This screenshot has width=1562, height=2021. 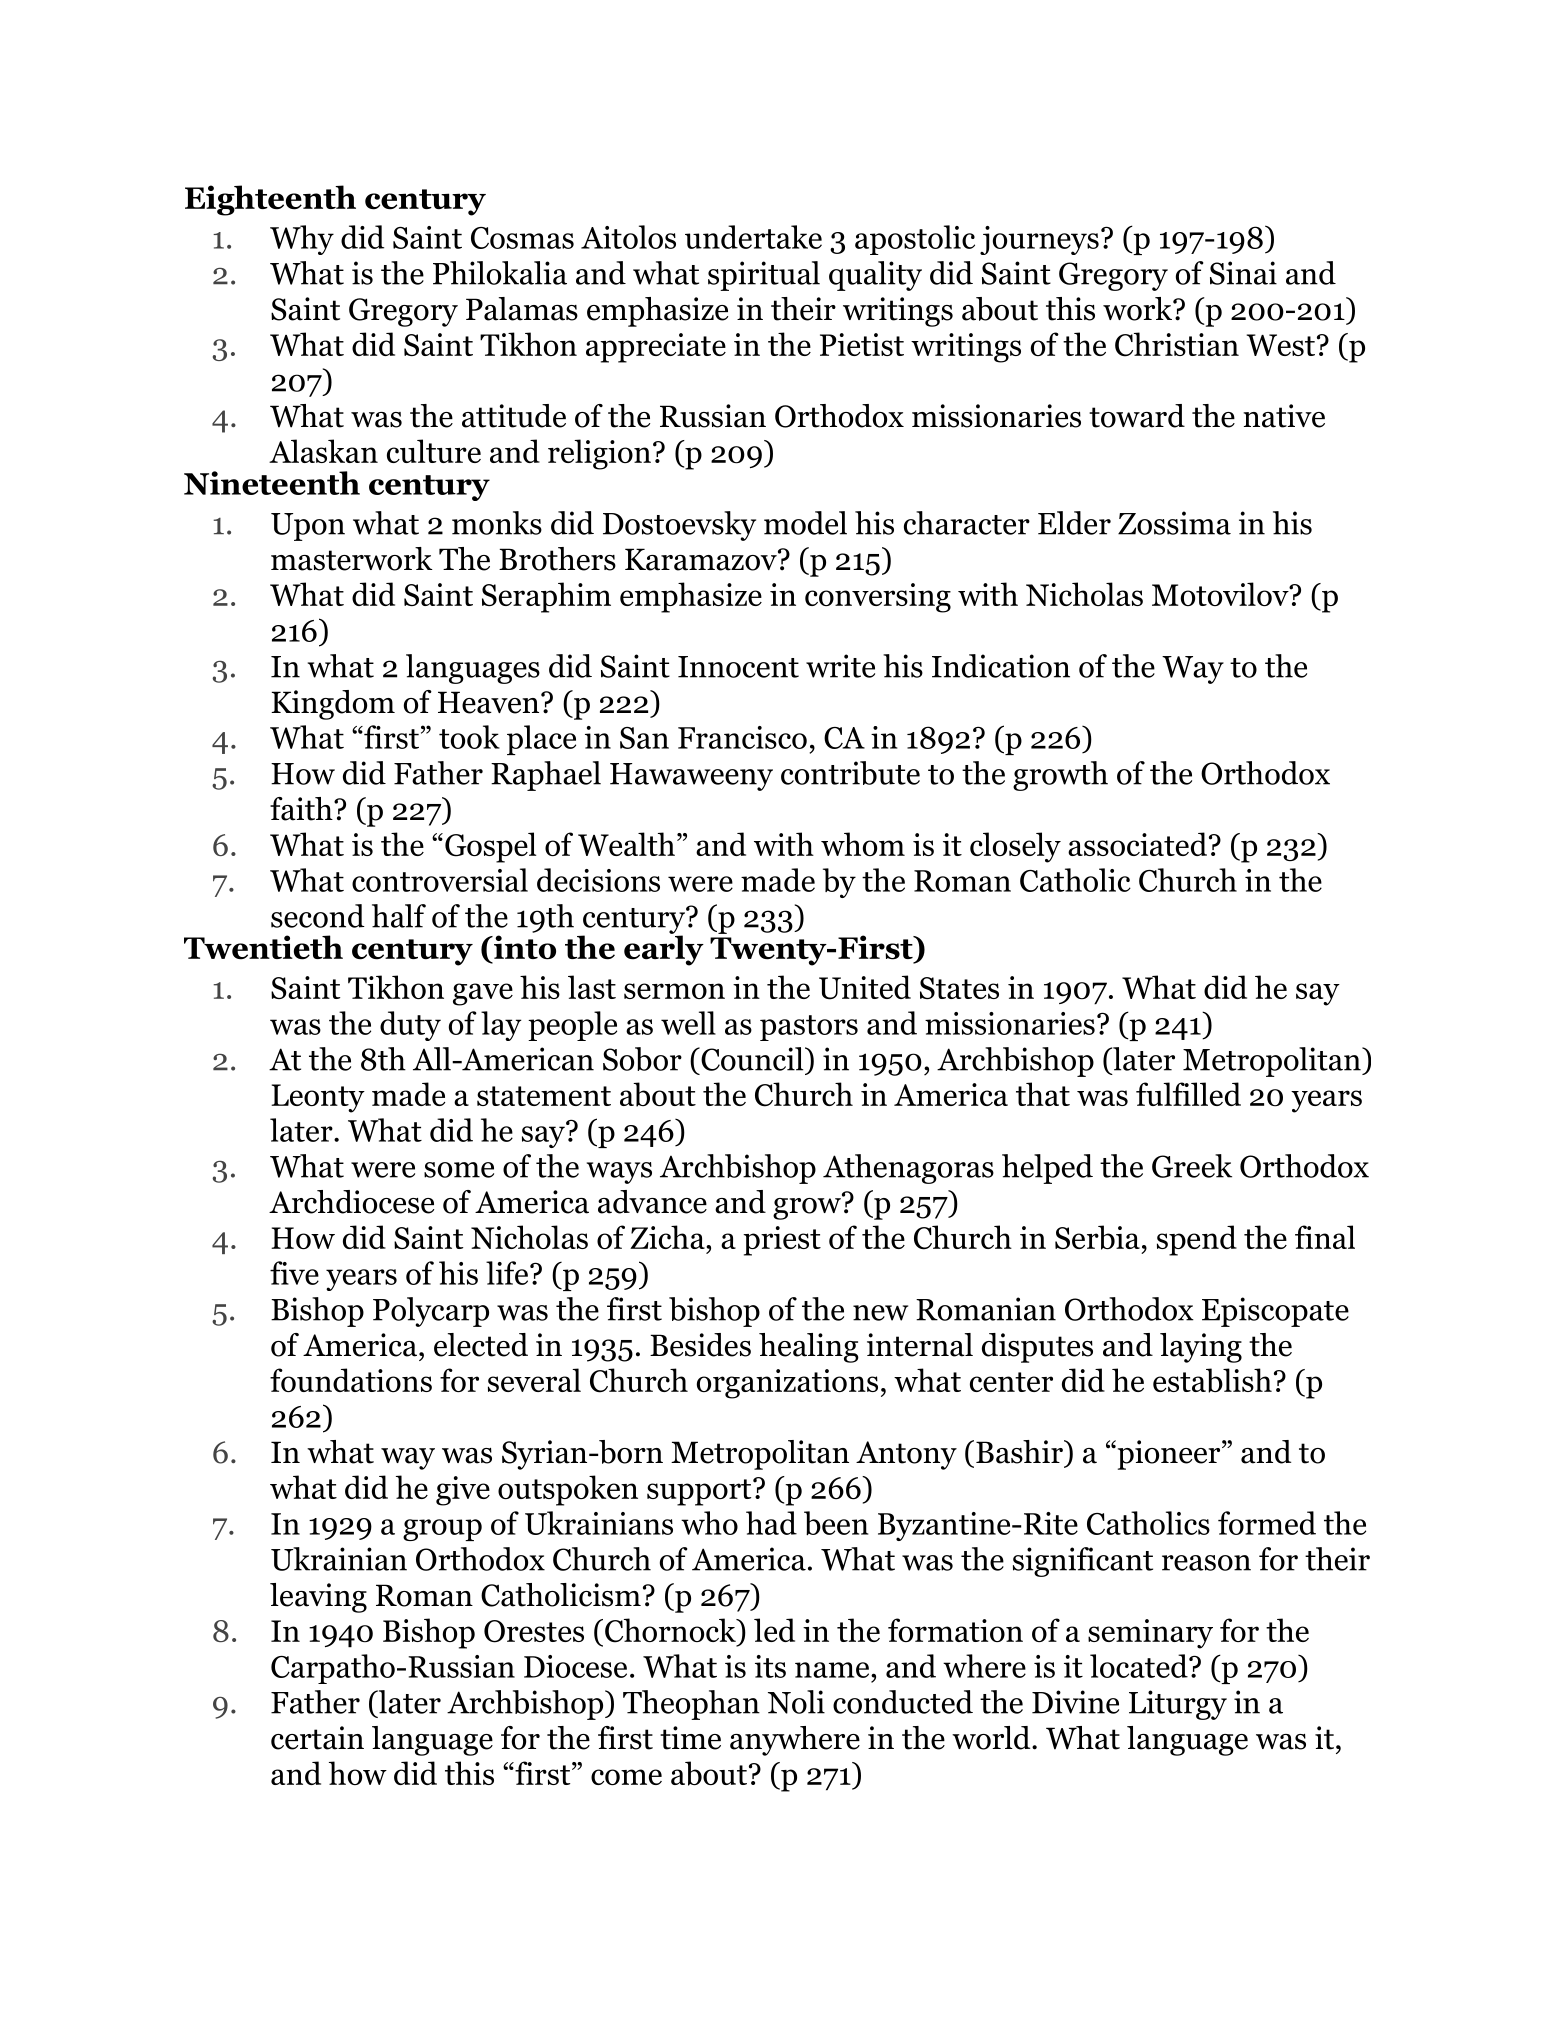 What do you see at coordinates (302, 240) in the screenshot?
I see `Why` at bounding box center [302, 240].
